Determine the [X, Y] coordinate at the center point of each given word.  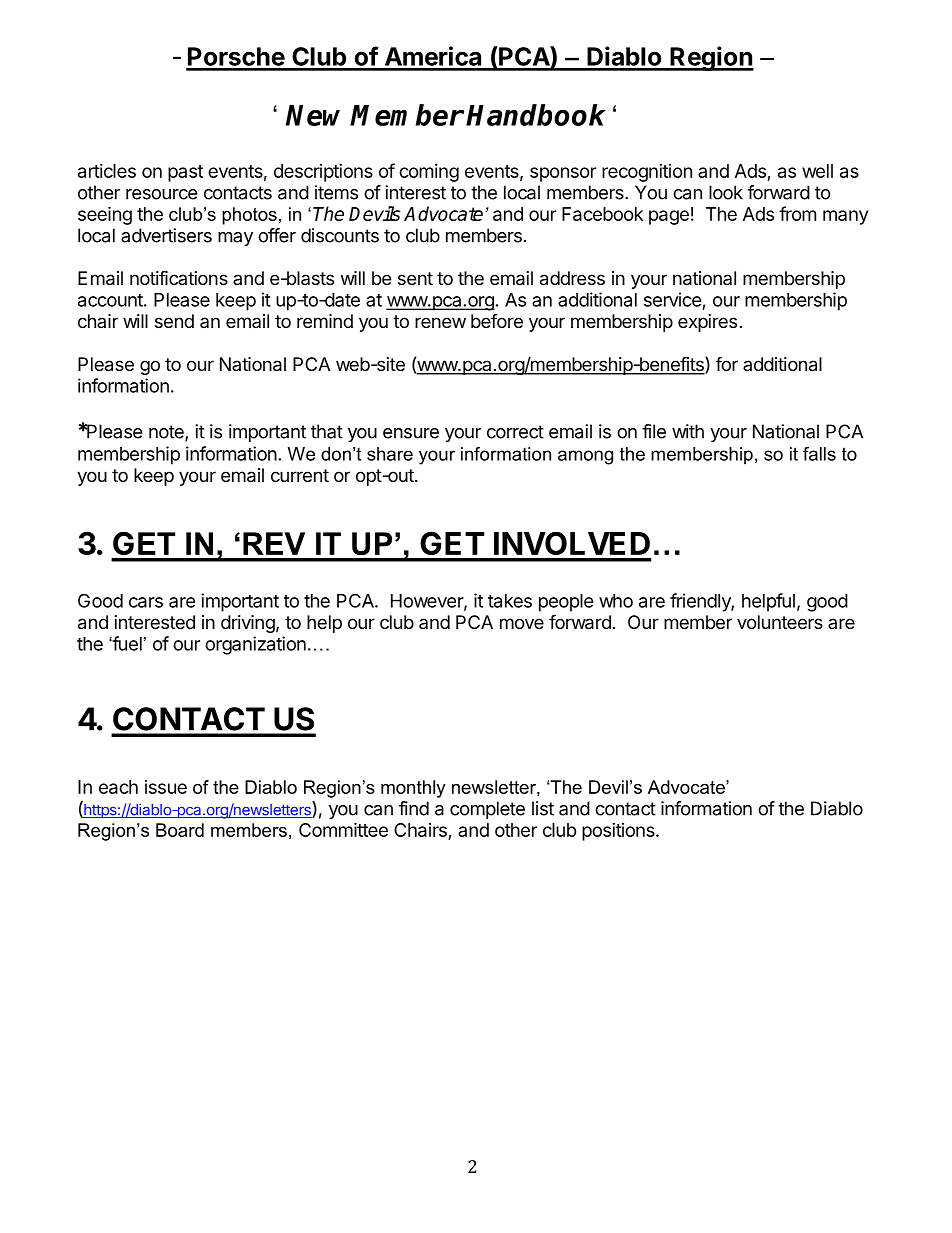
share [390, 454]
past [185, 173]
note [167, 433]
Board [180, 830]
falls [819, 454]
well [817, 171]
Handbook [536, 115]
